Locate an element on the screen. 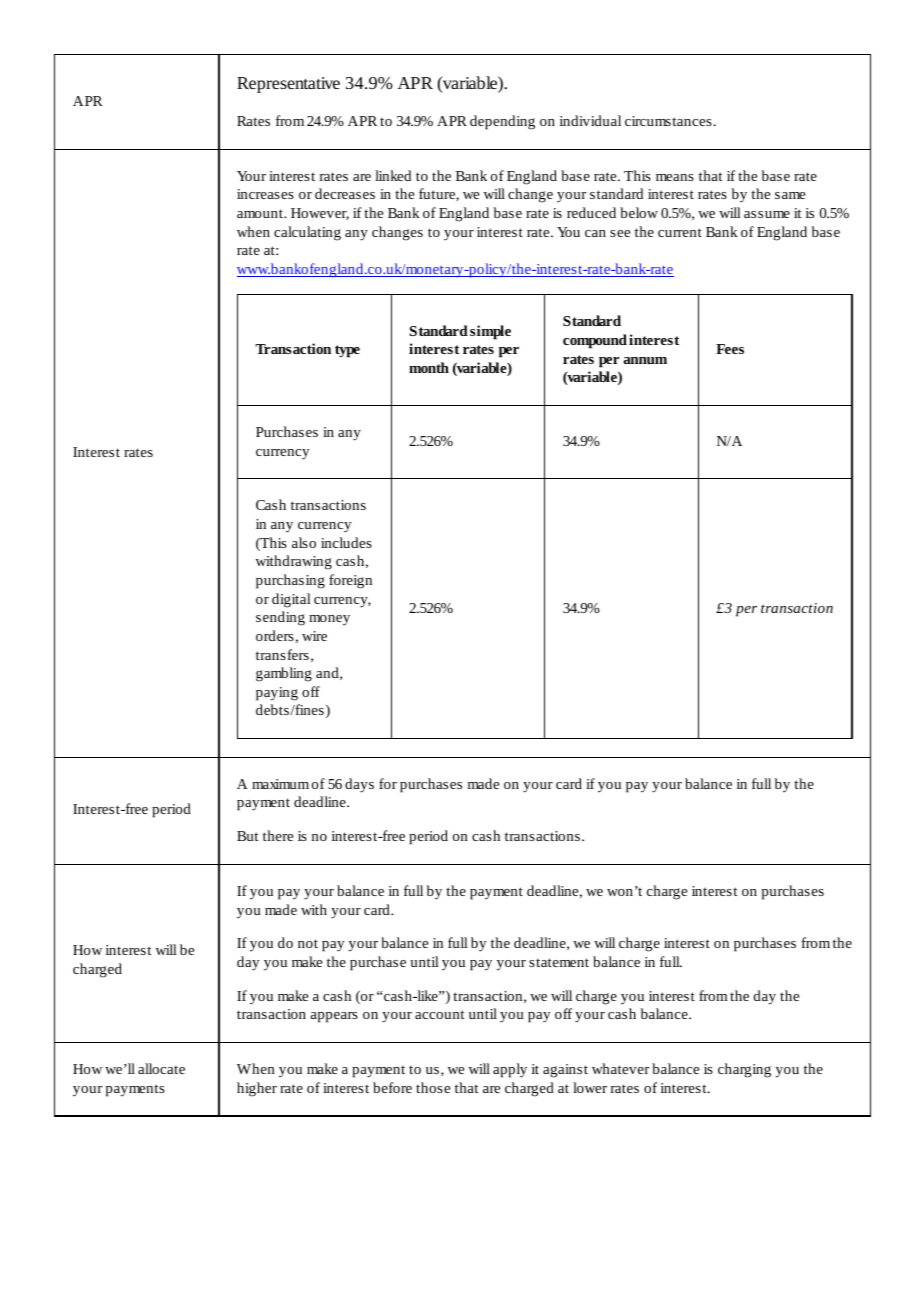  annum is located at coordinates (645, 360).
